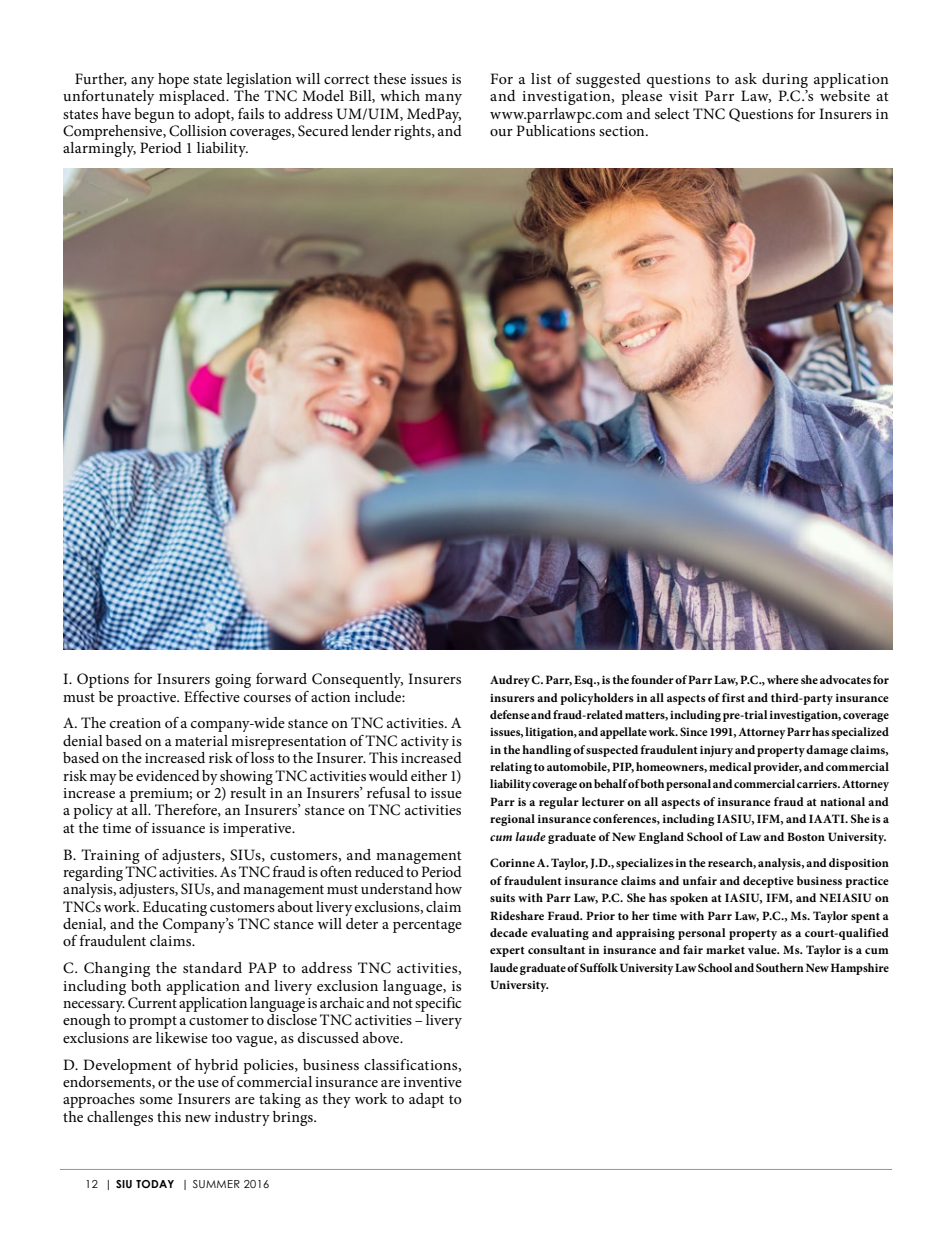  Describe the element at coordinates (233, 681) in the page. I see `going` at that location.
